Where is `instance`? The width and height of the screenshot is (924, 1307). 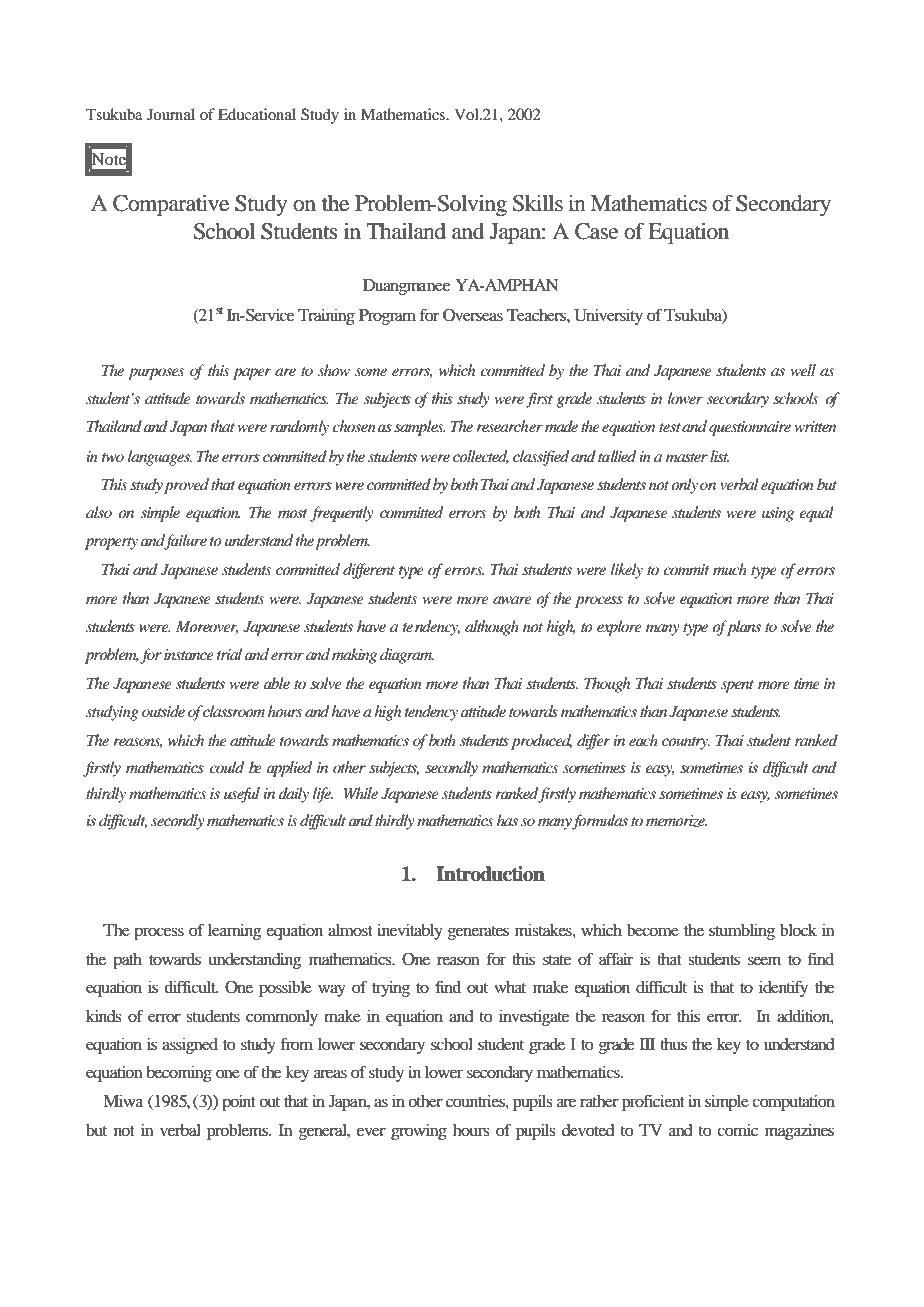
instance is located at coordinates (189, 654).
